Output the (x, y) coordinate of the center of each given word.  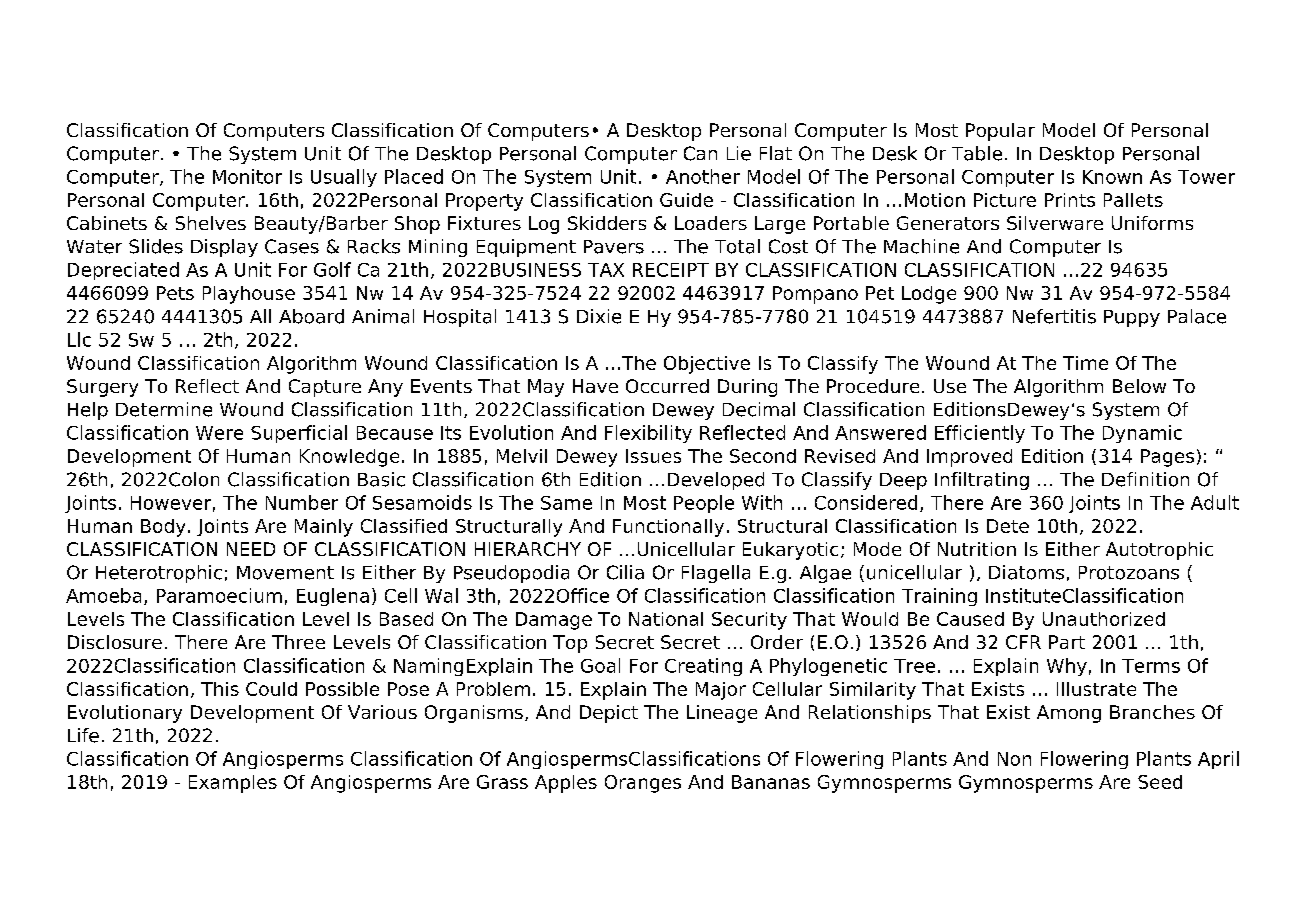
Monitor (247, 176)
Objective (707, 365)
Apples (566, 784)
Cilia (625, 572)
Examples (233, 784)
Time (1085, 363)
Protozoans (1129, 573)
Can (700, 153)
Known (1112, 177)
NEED (251, 549)
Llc (79, 339)
